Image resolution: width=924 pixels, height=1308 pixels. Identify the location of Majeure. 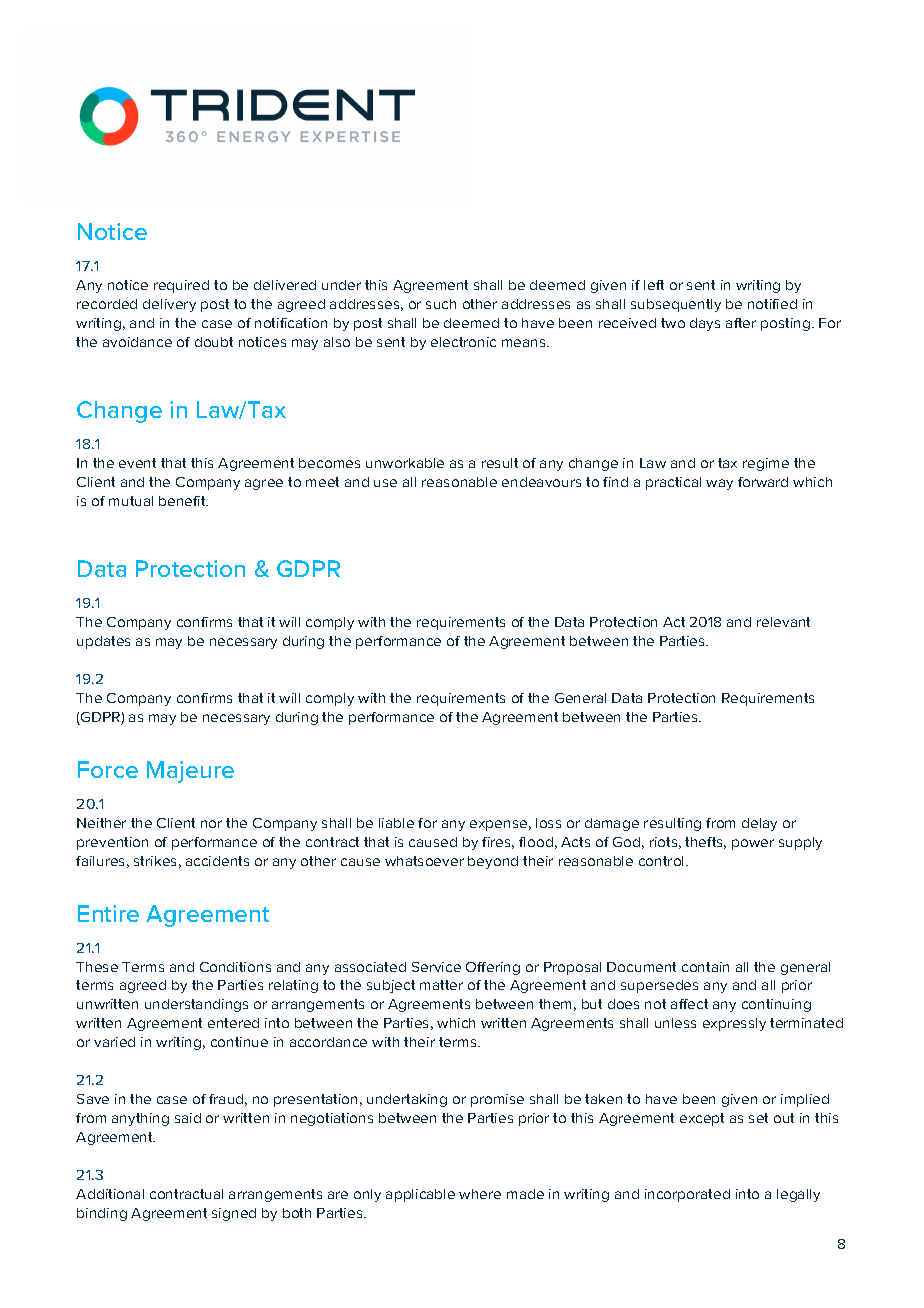
(190, 772).
